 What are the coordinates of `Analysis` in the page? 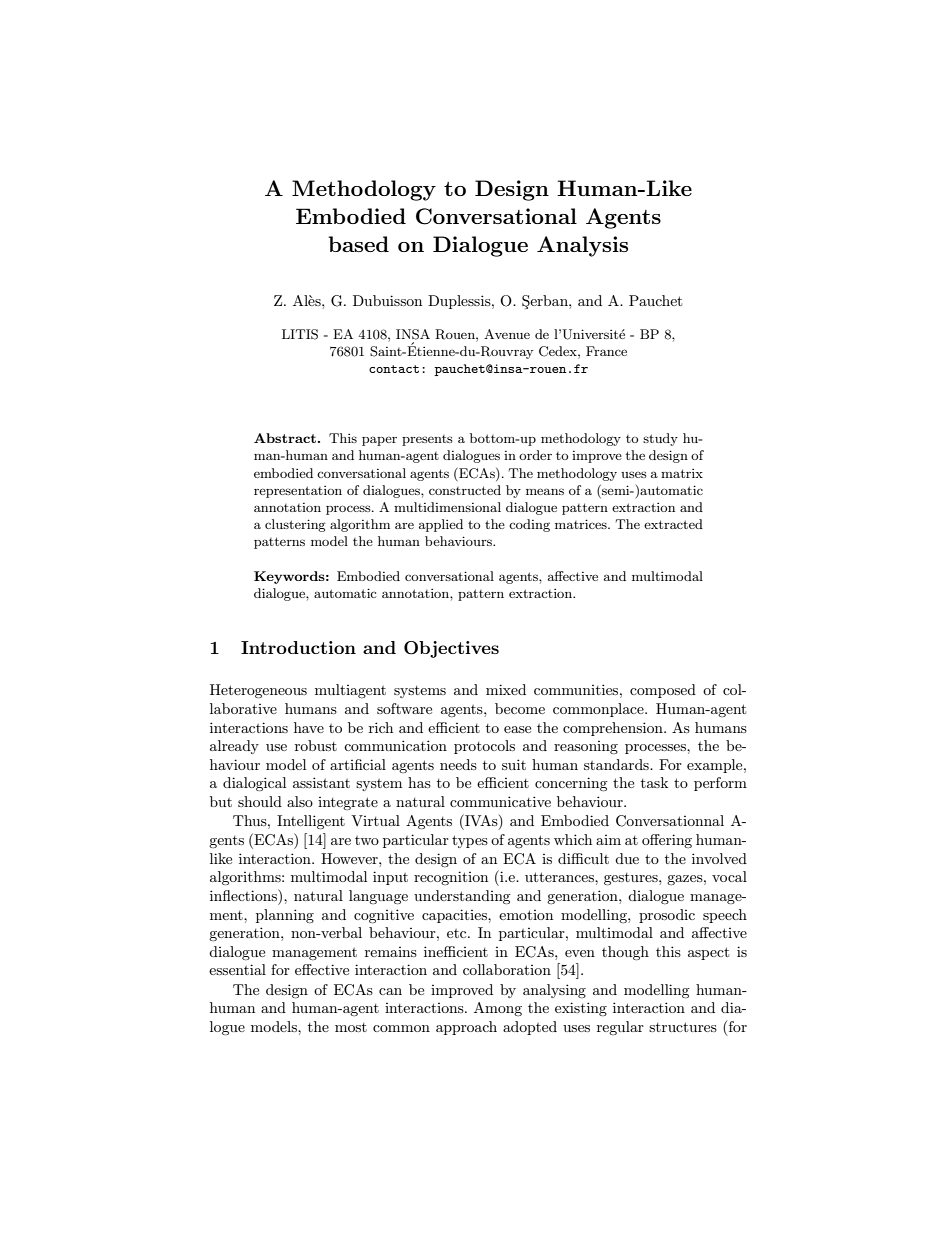 It's located at (582, 246).
